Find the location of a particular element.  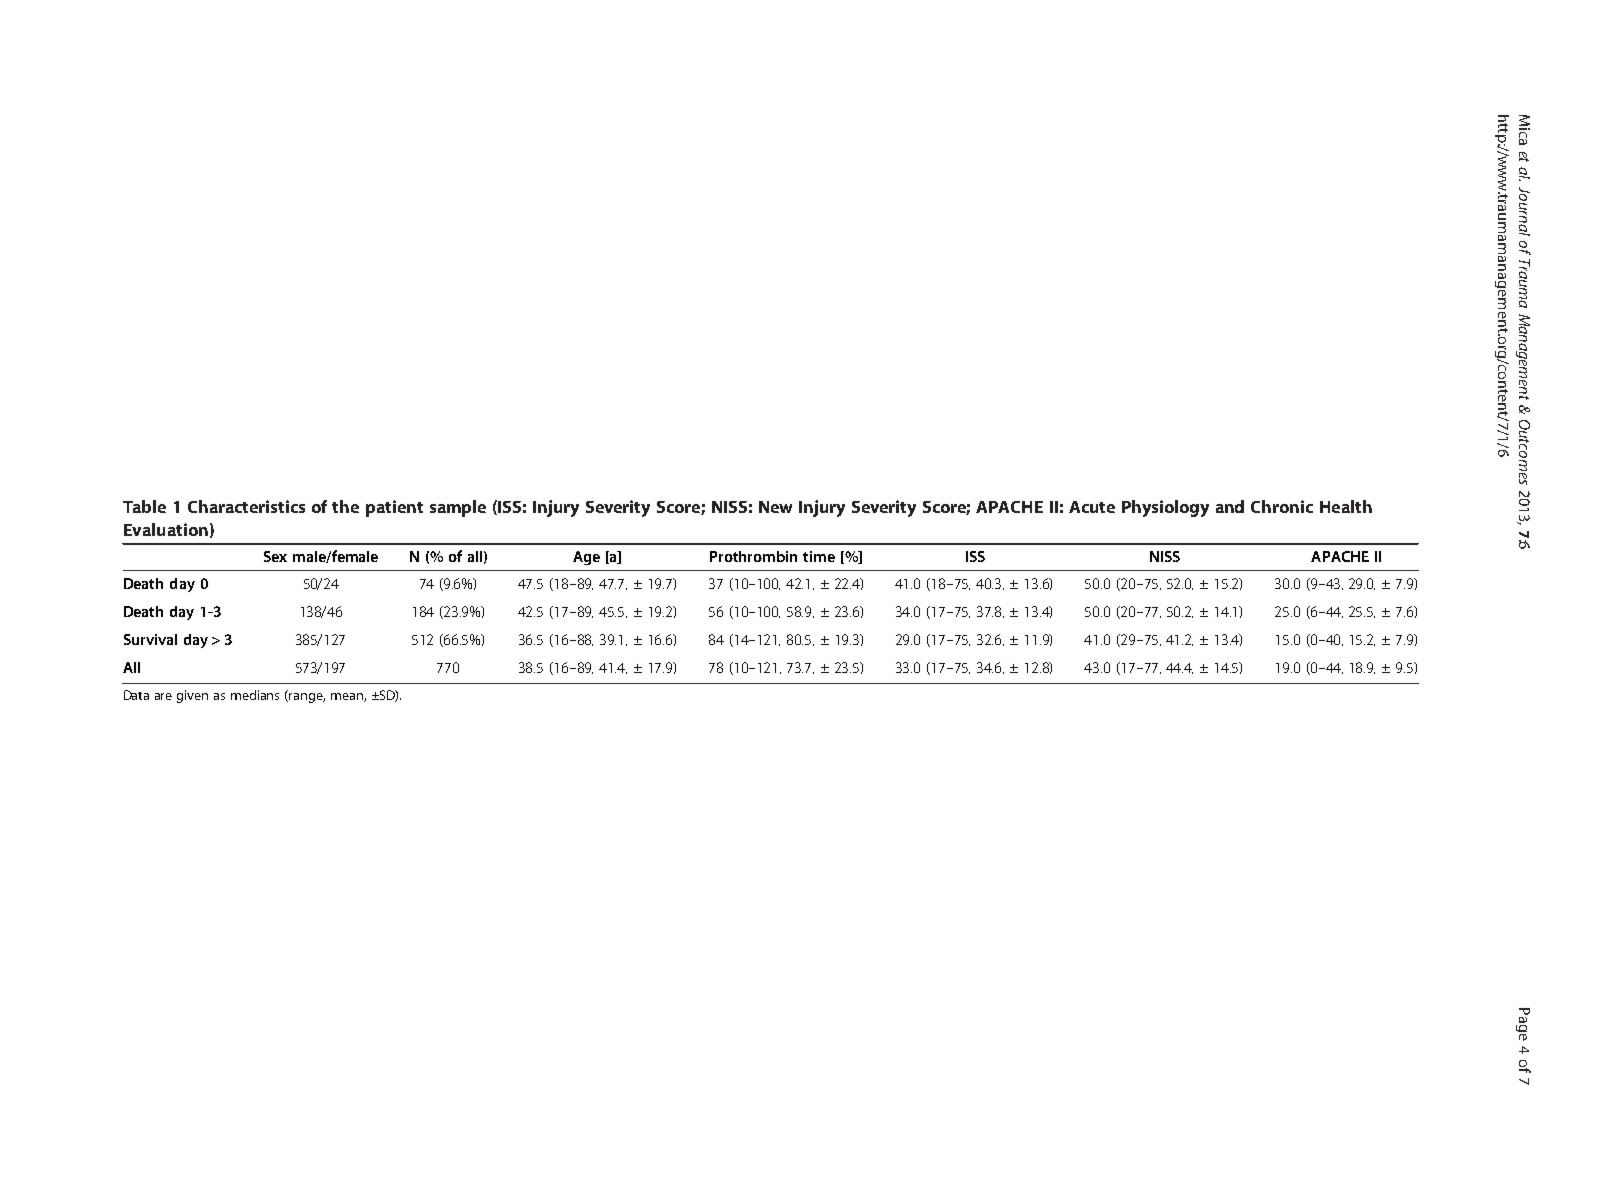

Characteristics is located at coordinates (246, 506).
